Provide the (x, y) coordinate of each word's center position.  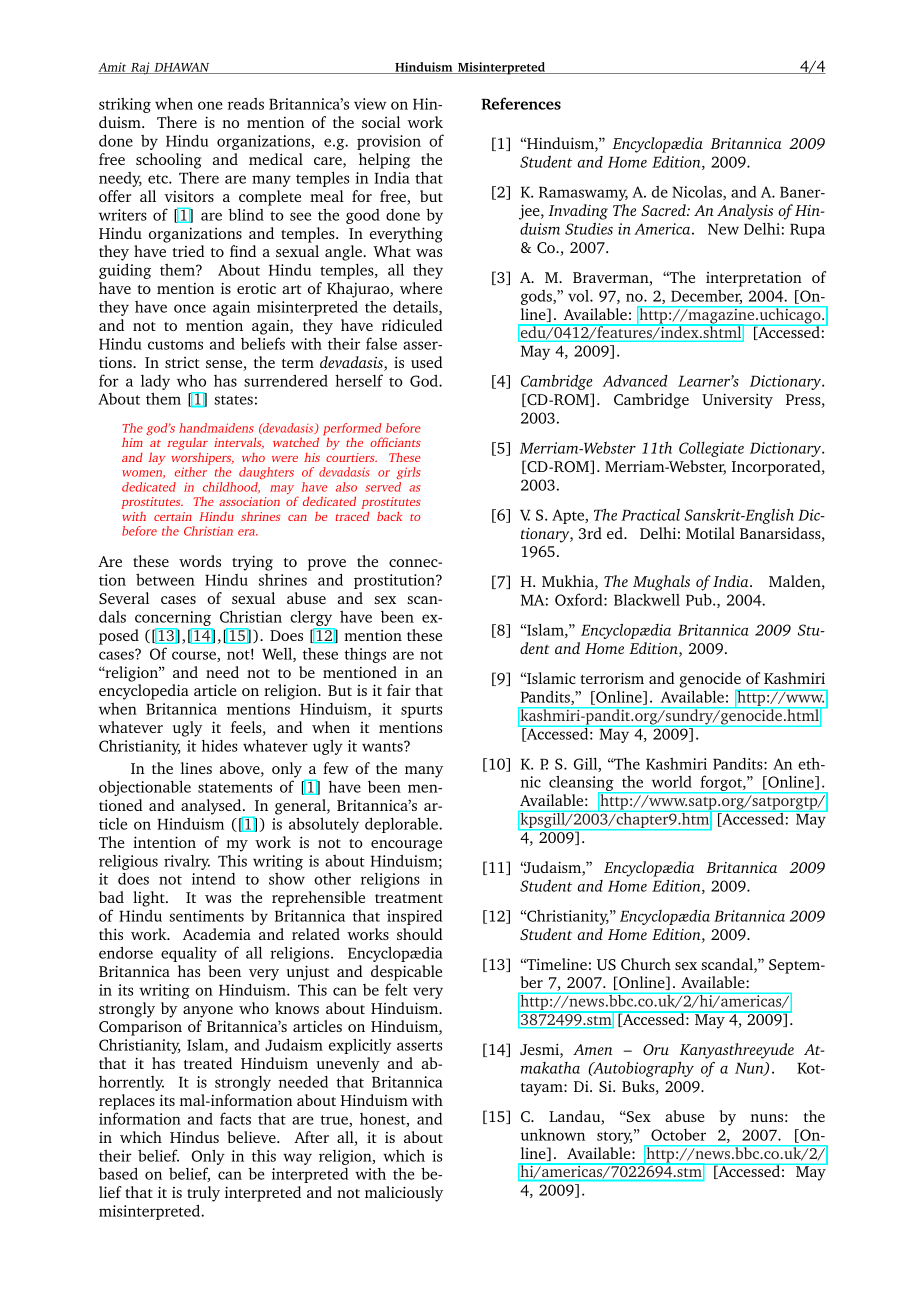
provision (389, 142)
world (672, 782)
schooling (169, 161)
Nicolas (698, 193)
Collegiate (711, 449)
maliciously (404, 1194)
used (427, 362)
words (200, 561)
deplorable (402, 825)
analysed (212, 807)
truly (203, 1194)
